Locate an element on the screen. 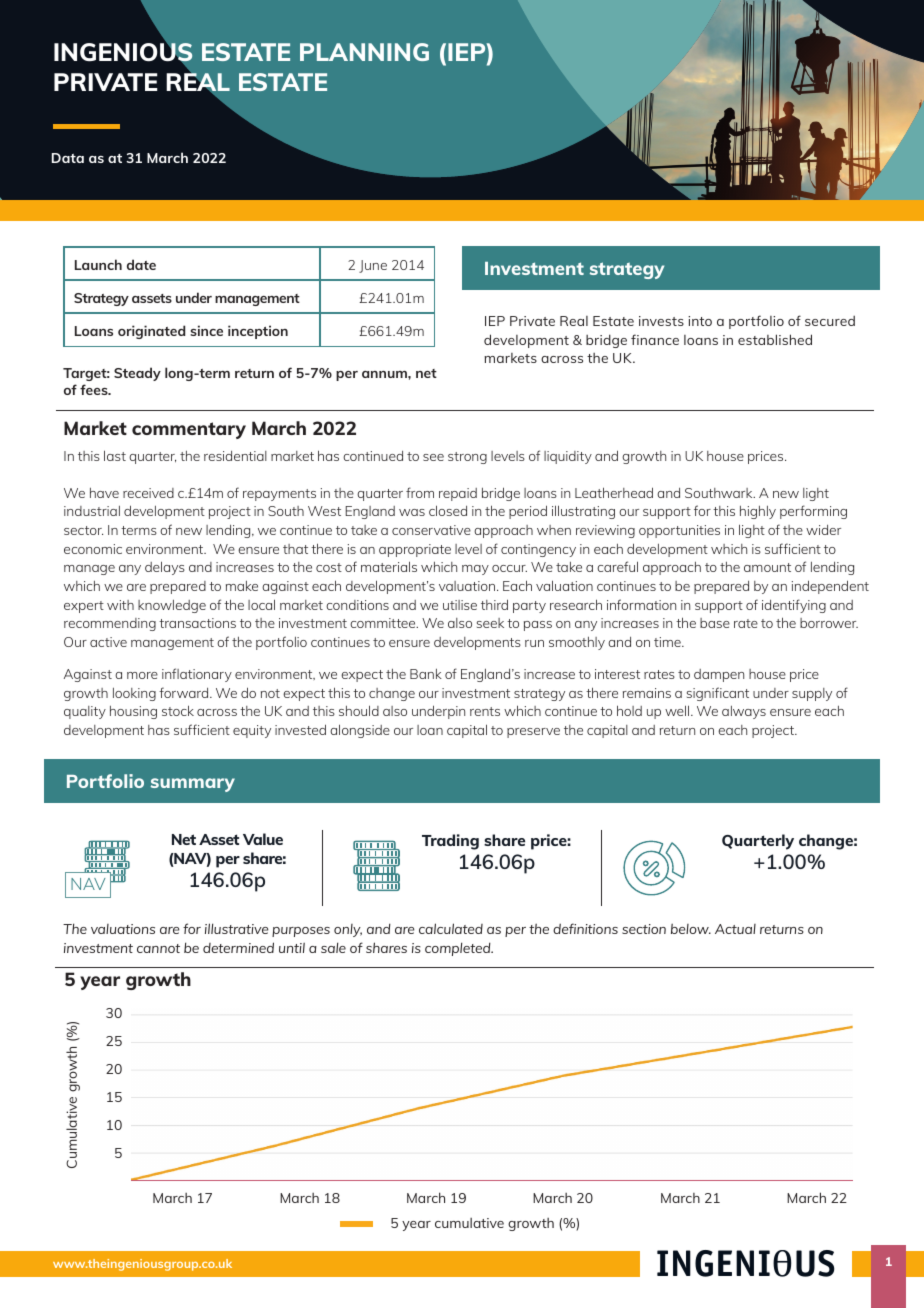 Image resolution: width=924 pixels, height=1308 pixels. cannot is located at coordinates (158, 948).
